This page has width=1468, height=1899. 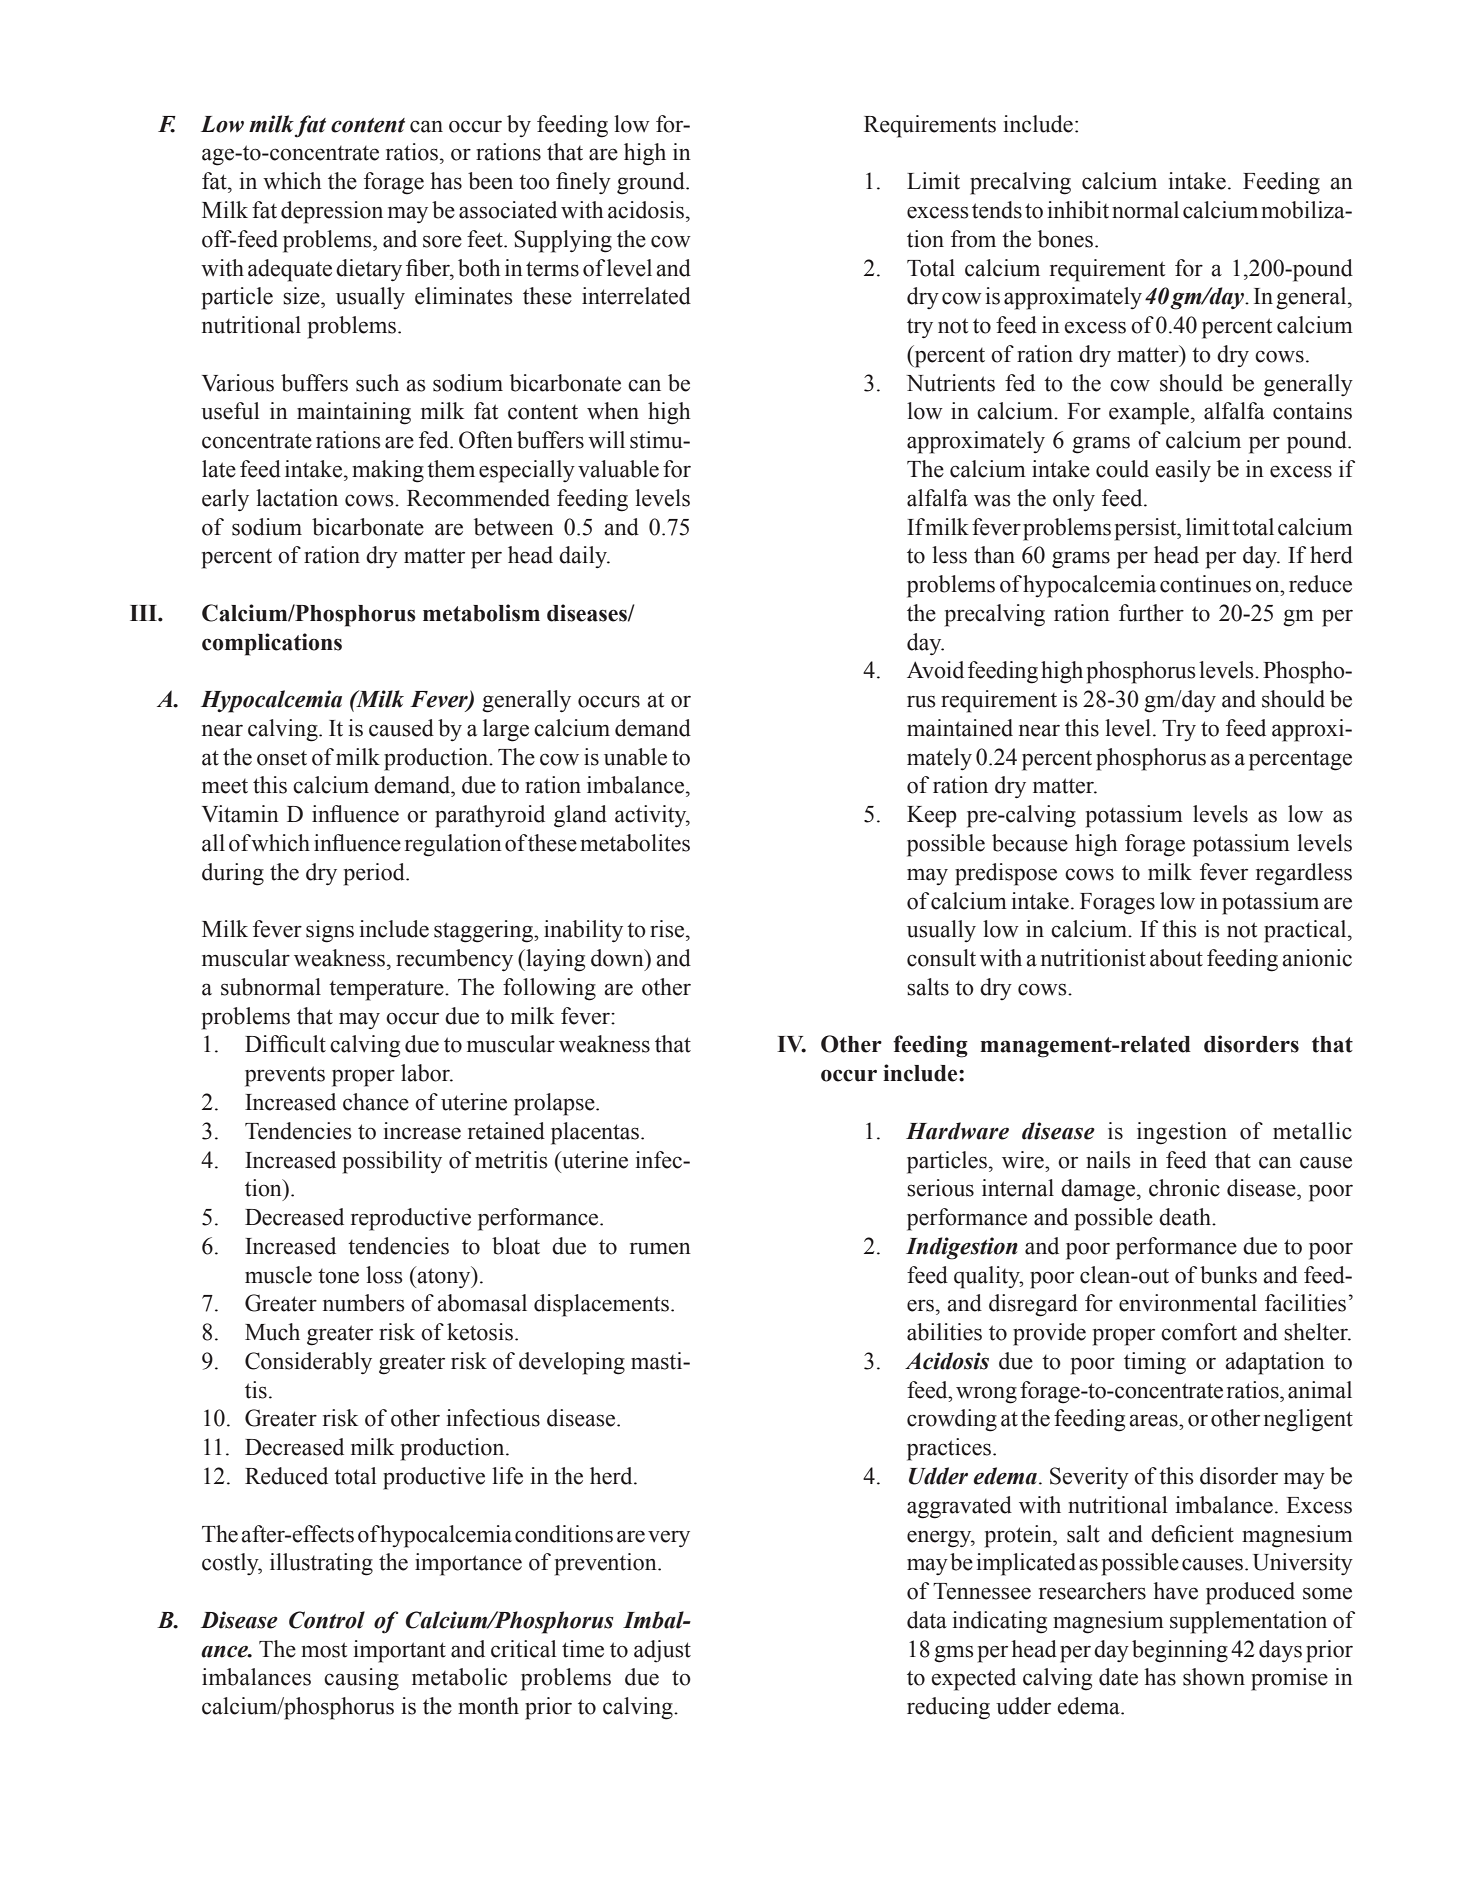 I want to click on depression, so click(x=332, y=212).
